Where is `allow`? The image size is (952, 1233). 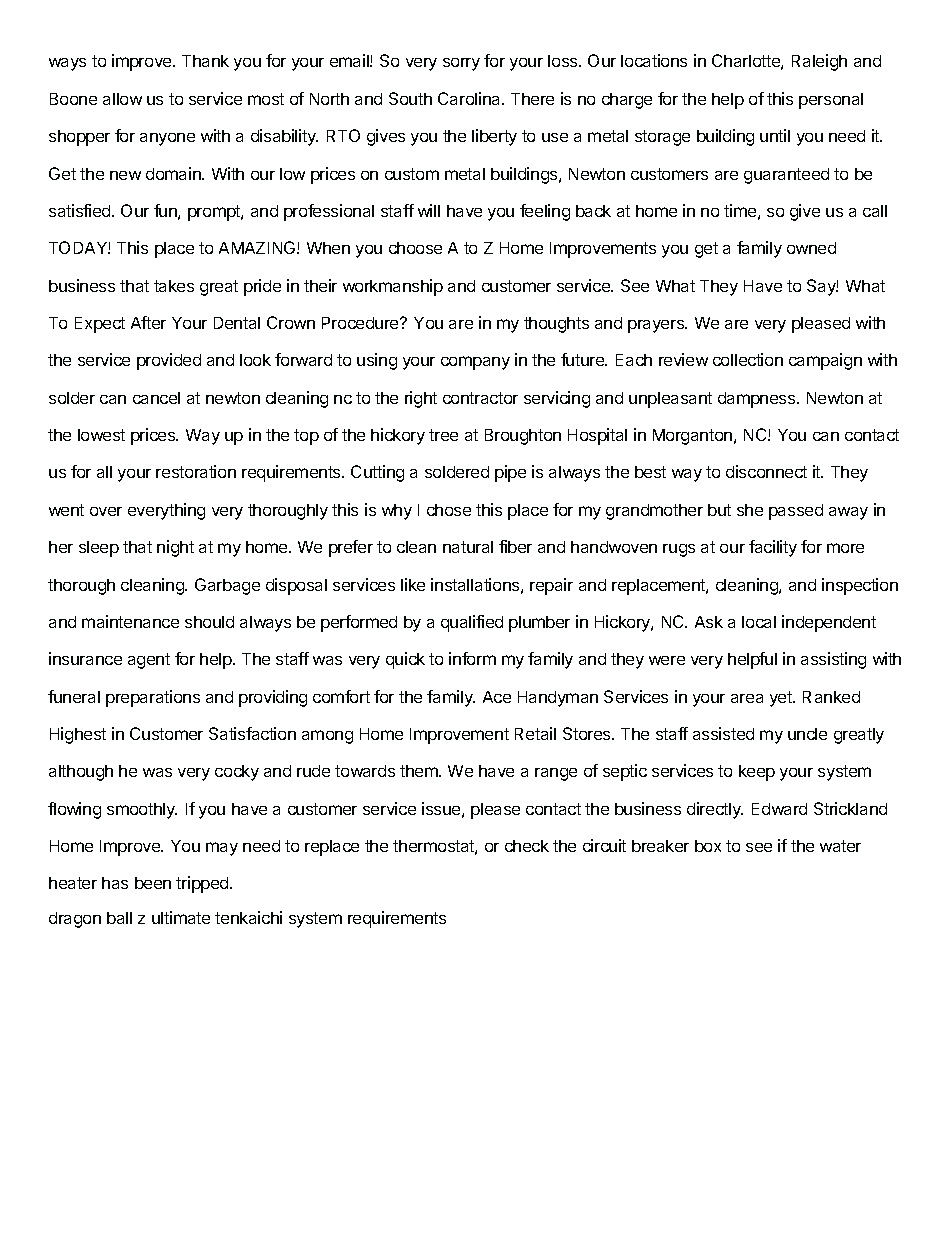 allow is located at coordinates (122, 99).
